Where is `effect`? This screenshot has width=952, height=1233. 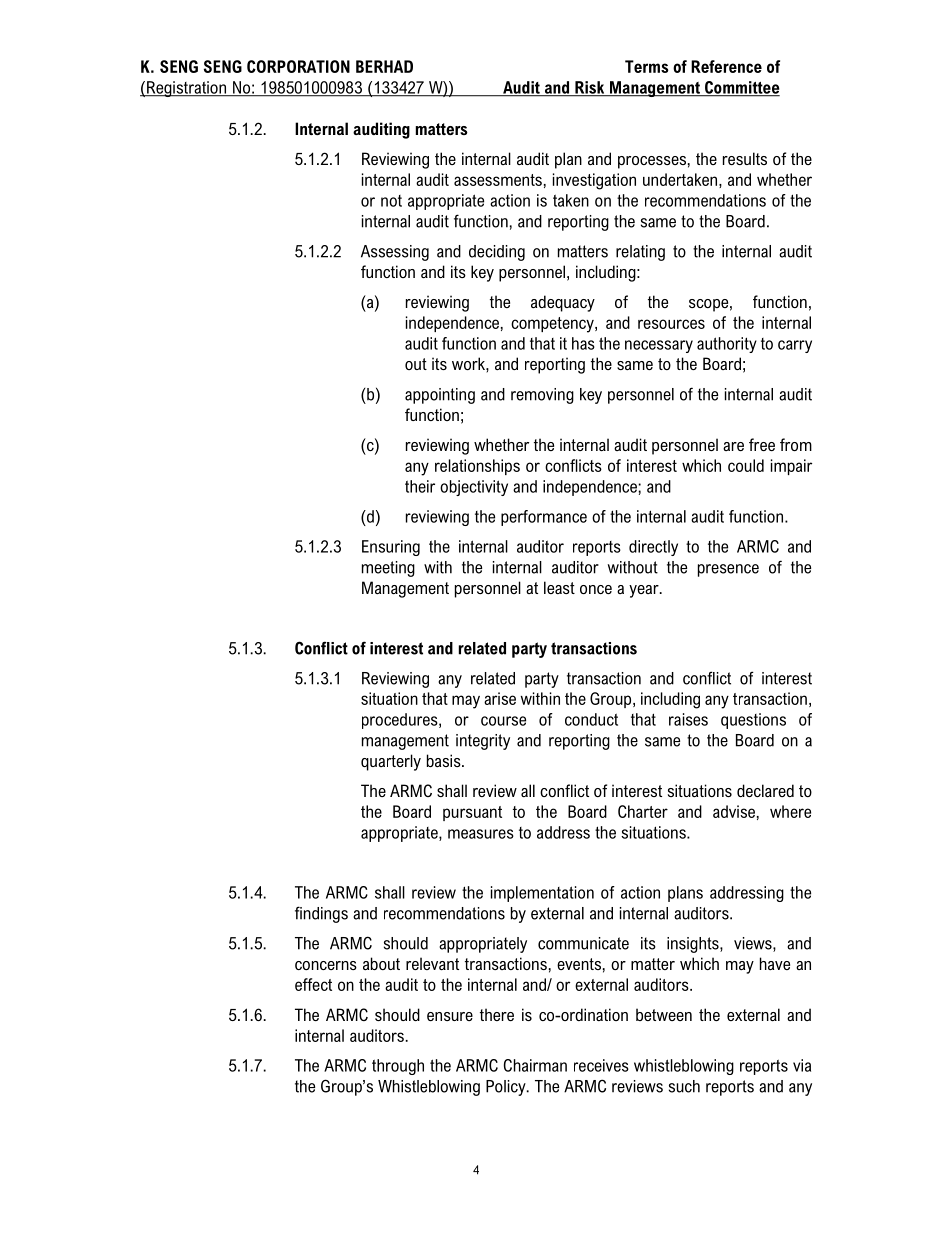
effect is located at coordinates (313, 984).
